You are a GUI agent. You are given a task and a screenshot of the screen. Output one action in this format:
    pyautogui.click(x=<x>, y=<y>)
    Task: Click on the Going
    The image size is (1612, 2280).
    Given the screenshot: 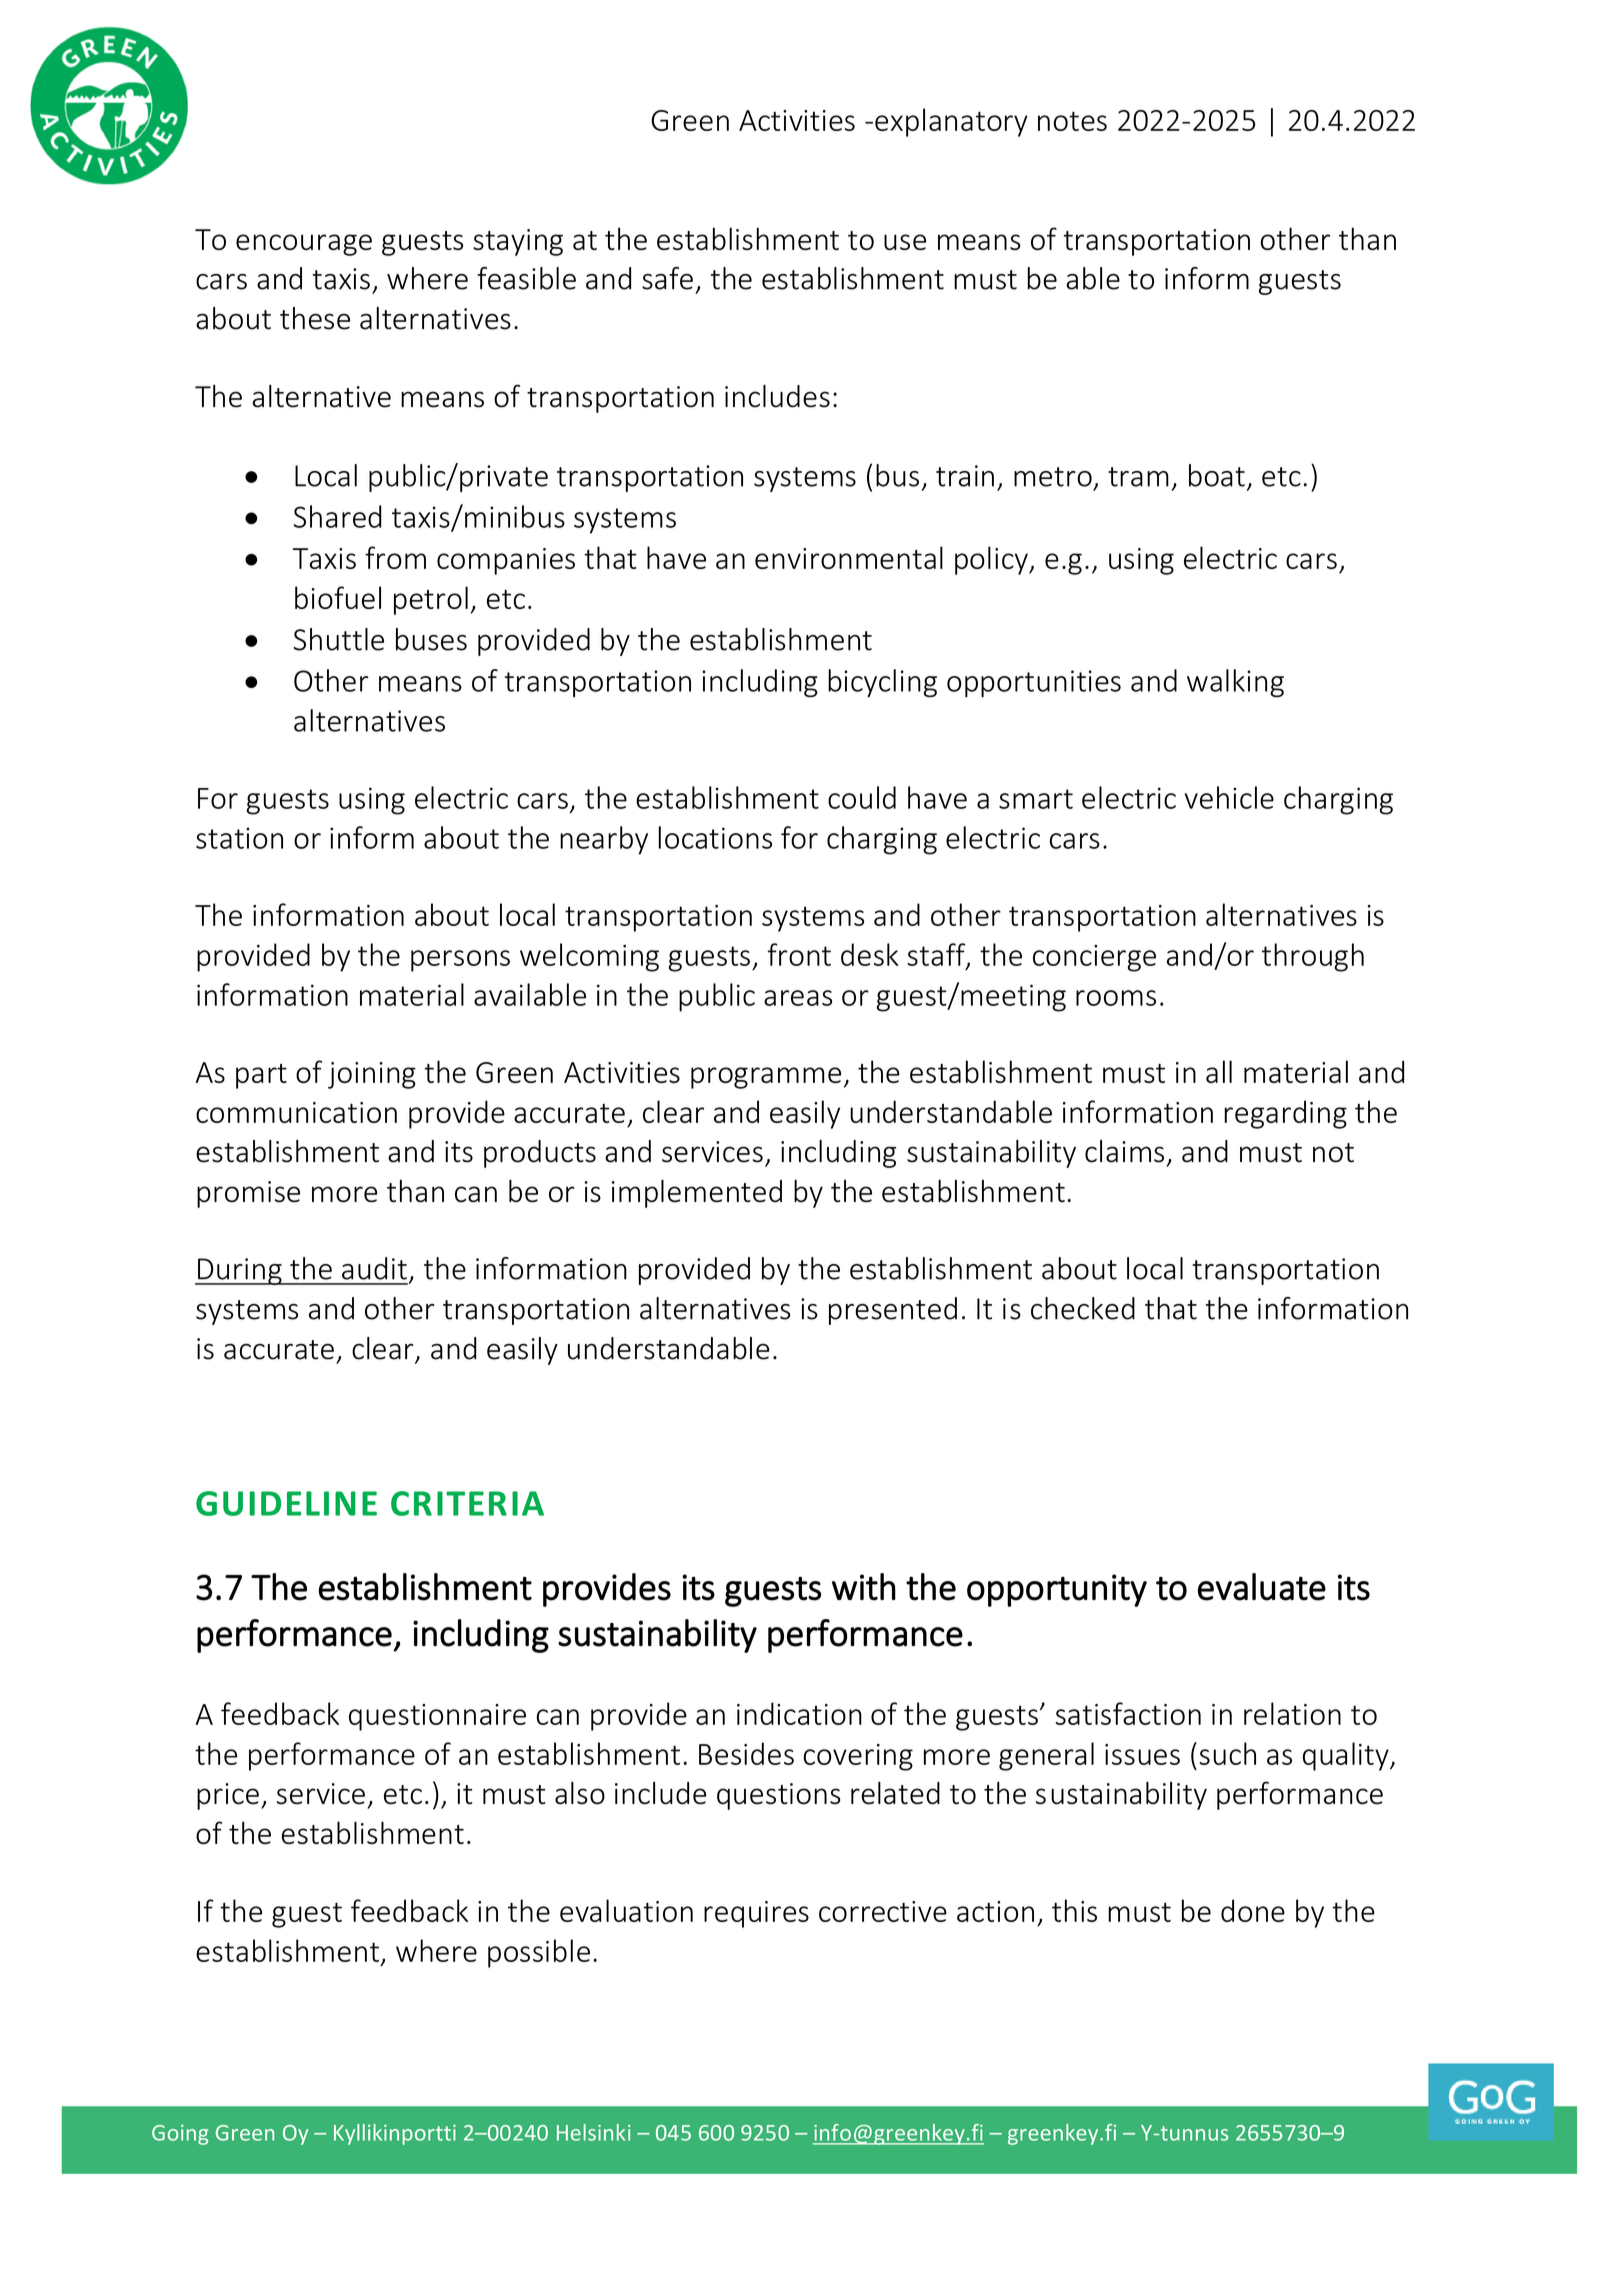 What is the action you would take?
    pyautogui.click(x=180, y=2135)
